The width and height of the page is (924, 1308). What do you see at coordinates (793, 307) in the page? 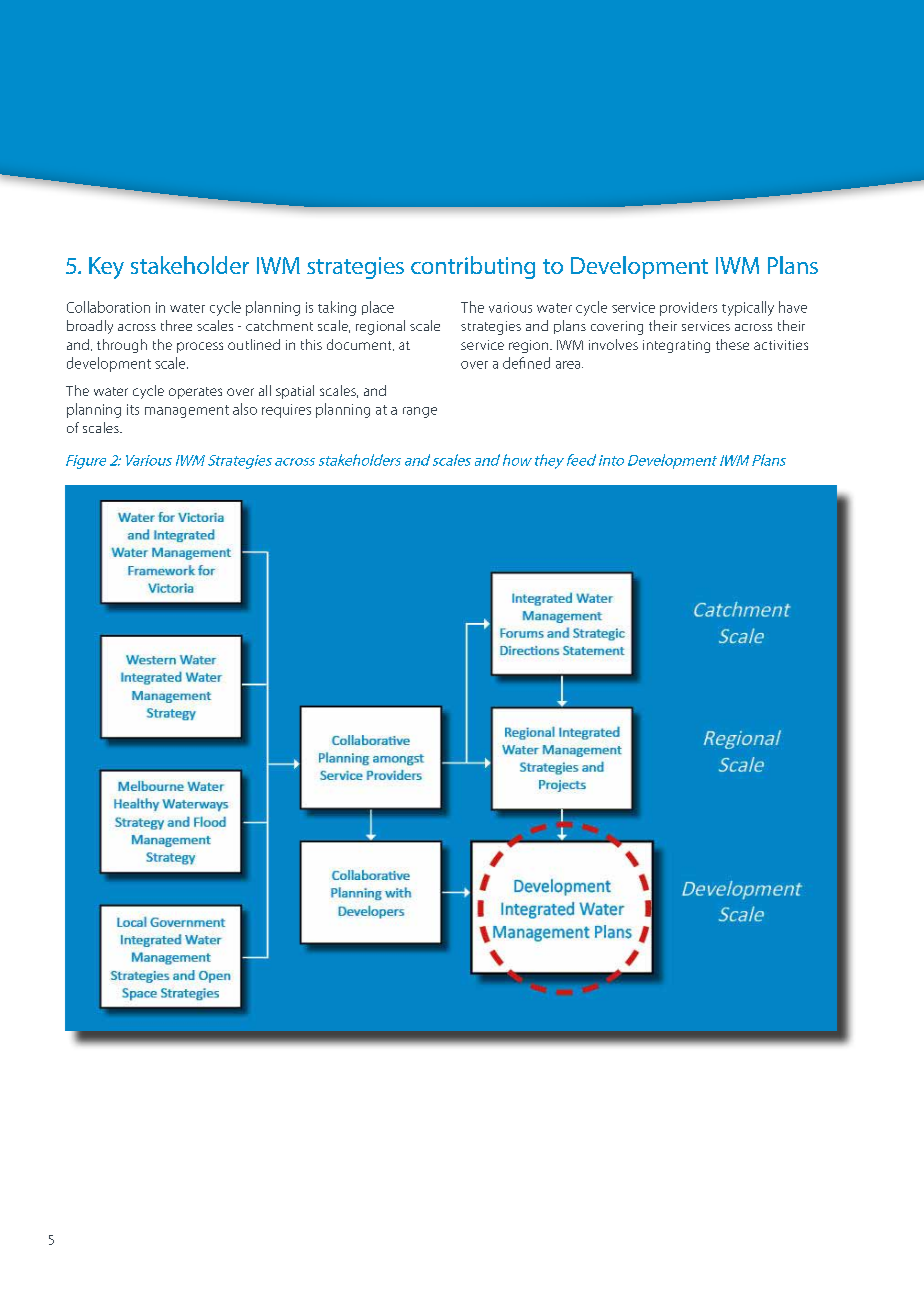
I see `have` at bounding box center [793, 307].
